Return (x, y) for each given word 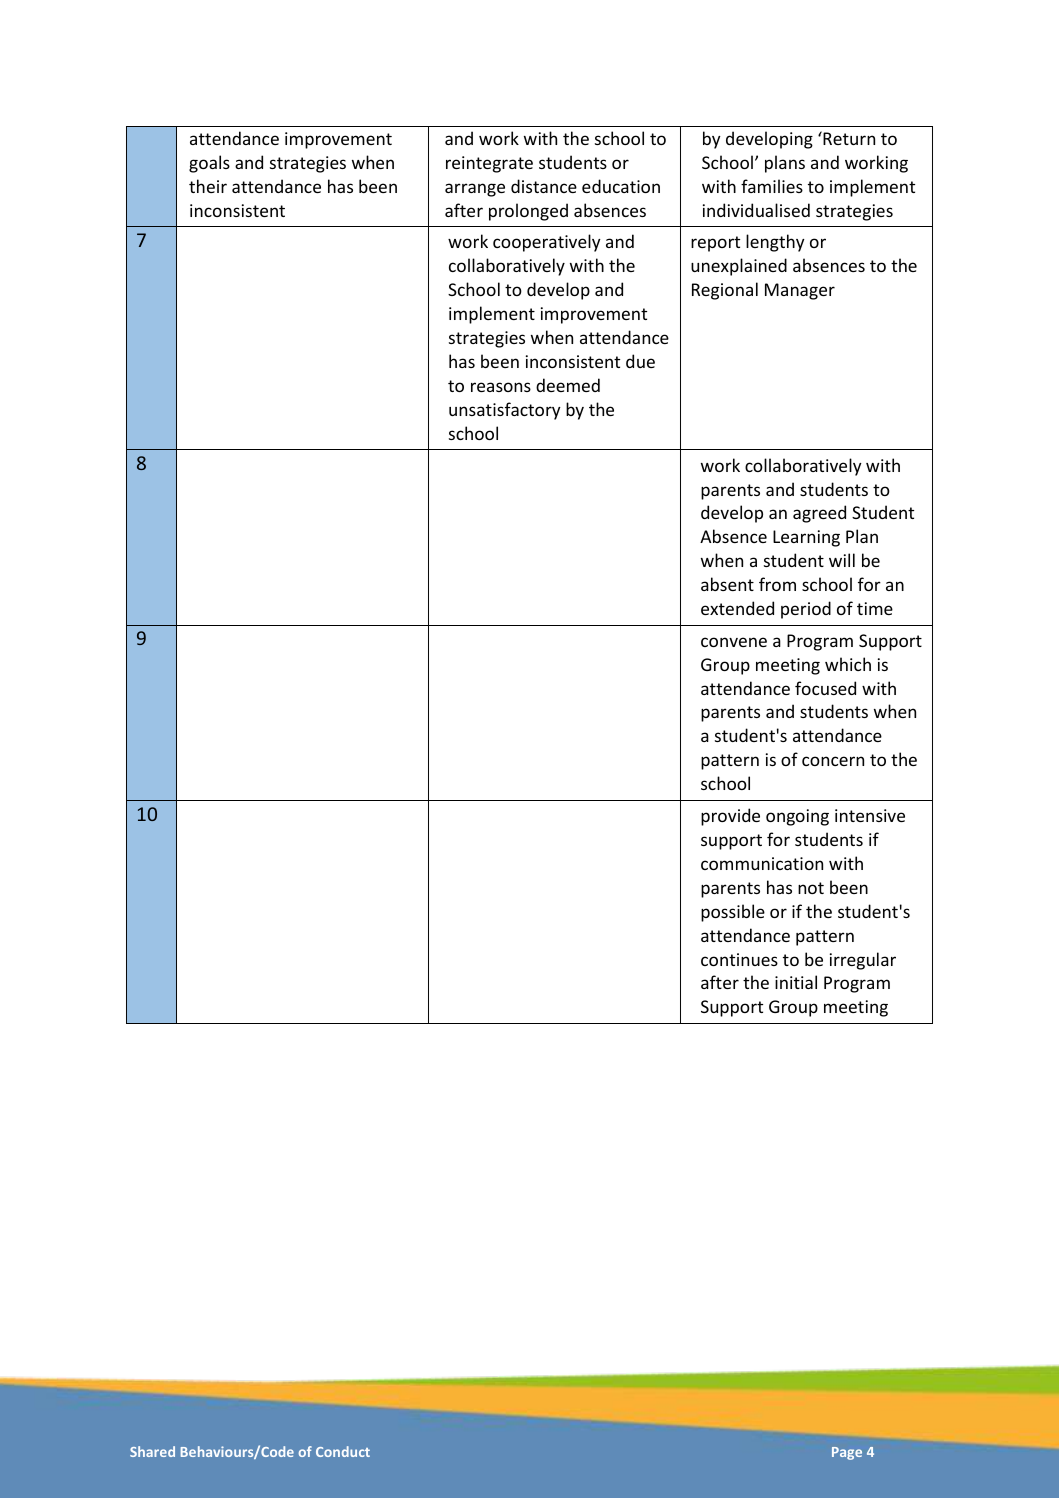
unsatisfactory (505, 411)
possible (733, 913)
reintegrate (489, 164)
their (208, 186)
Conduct (343, 1451)
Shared (152, 1451)
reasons (501, 387)
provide (730, 817)
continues (739, 959)
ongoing (797, 817)
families (772, 186)
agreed (819, 514)
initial (796, 982)
